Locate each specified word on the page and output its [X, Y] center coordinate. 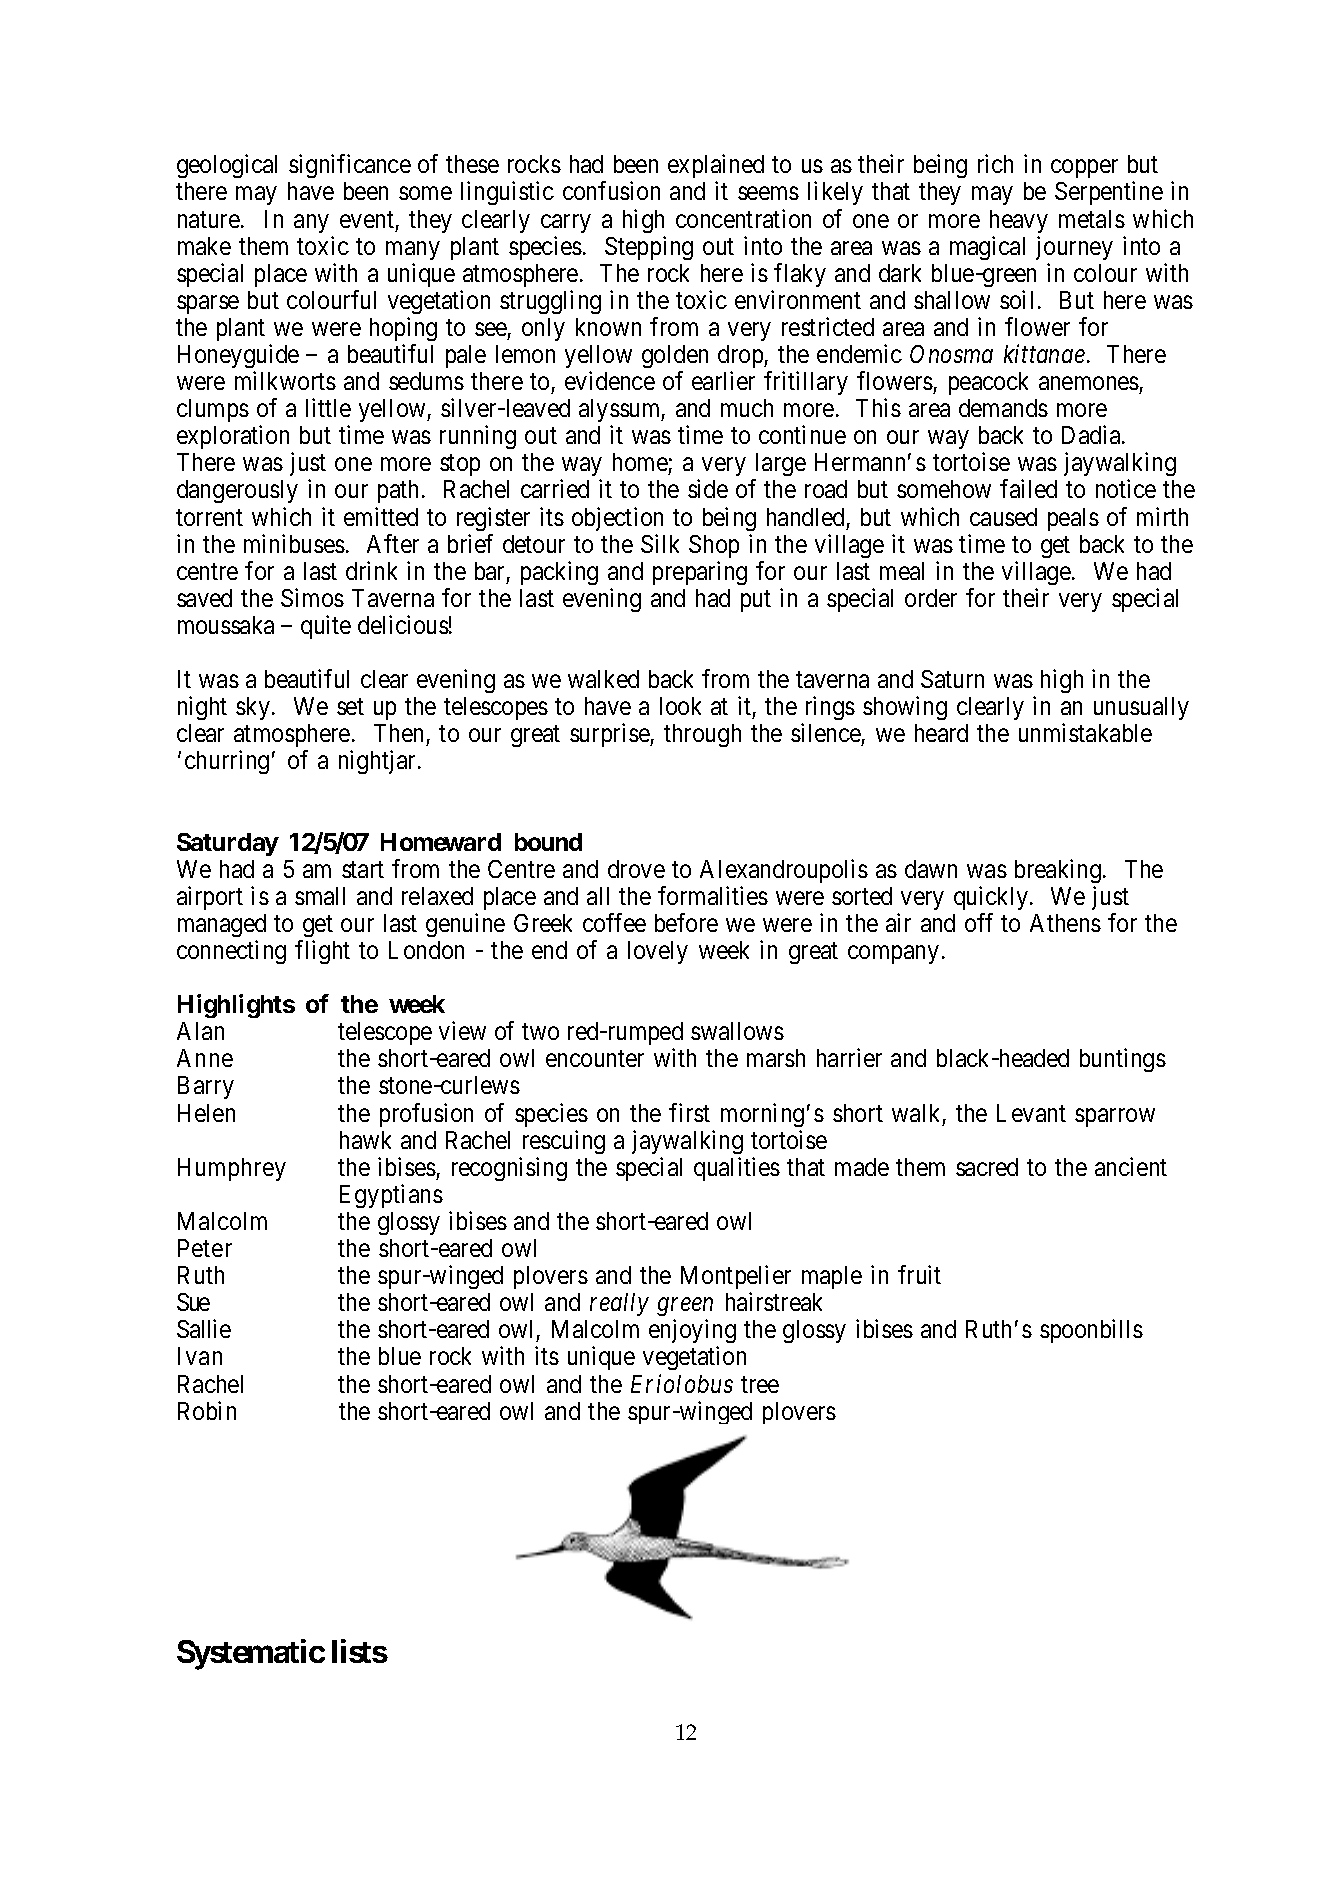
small [320, 896]
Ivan [200, 1356]
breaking [1058, 871]
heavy [1019, 221]
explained [716, 168]
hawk [365, 1140]
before [686, 922]
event [367, 219]
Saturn [952, 679]
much [747, 408]
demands [1003, 408]
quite [326, 627]
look [680, 706]
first [689, 1112]
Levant [1031, 1113]
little [328, 407]
